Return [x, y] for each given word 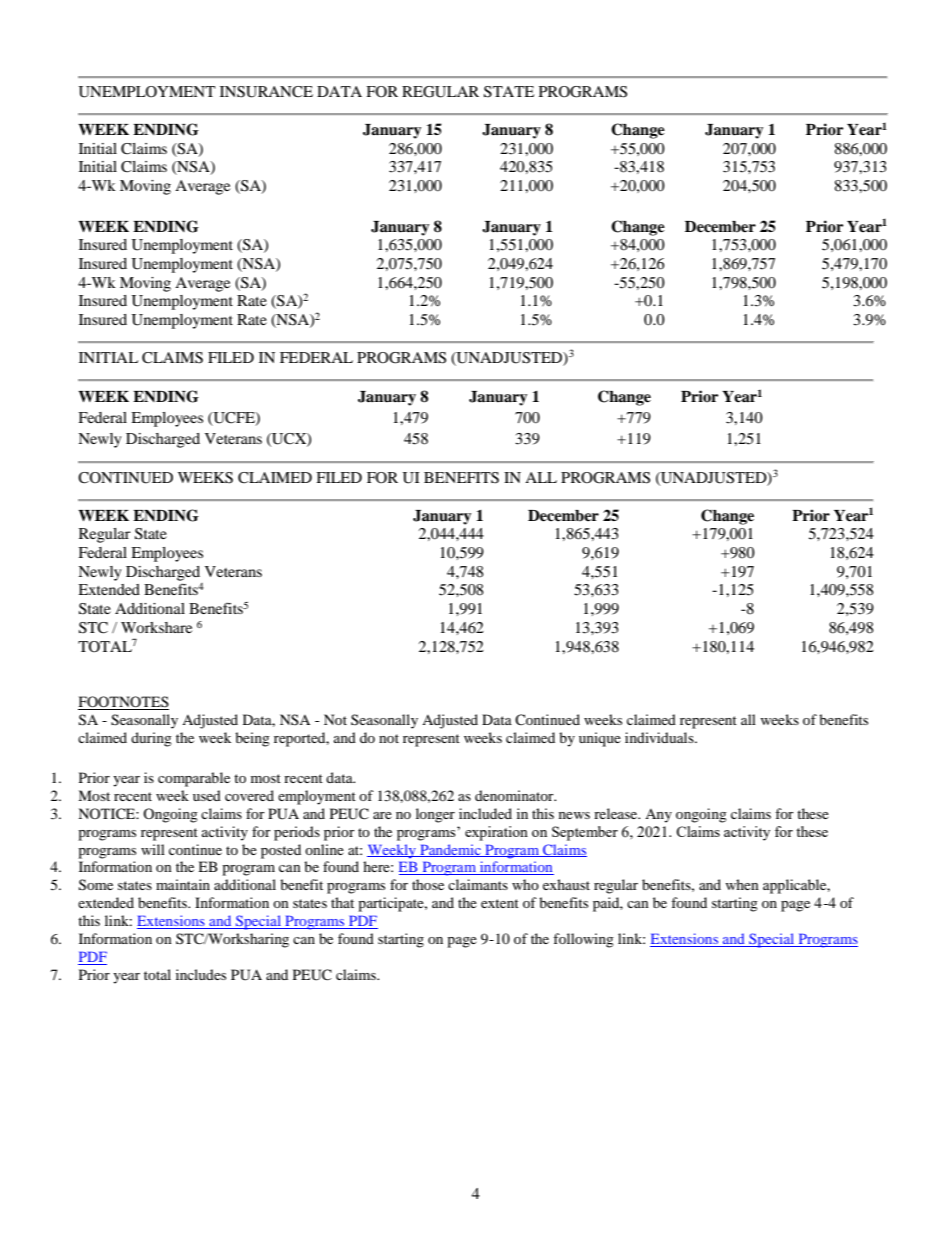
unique [600, 739]
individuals [660, 737]
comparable [194, 779]
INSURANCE [266, 92]
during [151, 739]
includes [201, 974]
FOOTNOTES [123, 703]
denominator [515, 795]
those [428, 884]
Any [658, 816]
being [252, 739]
